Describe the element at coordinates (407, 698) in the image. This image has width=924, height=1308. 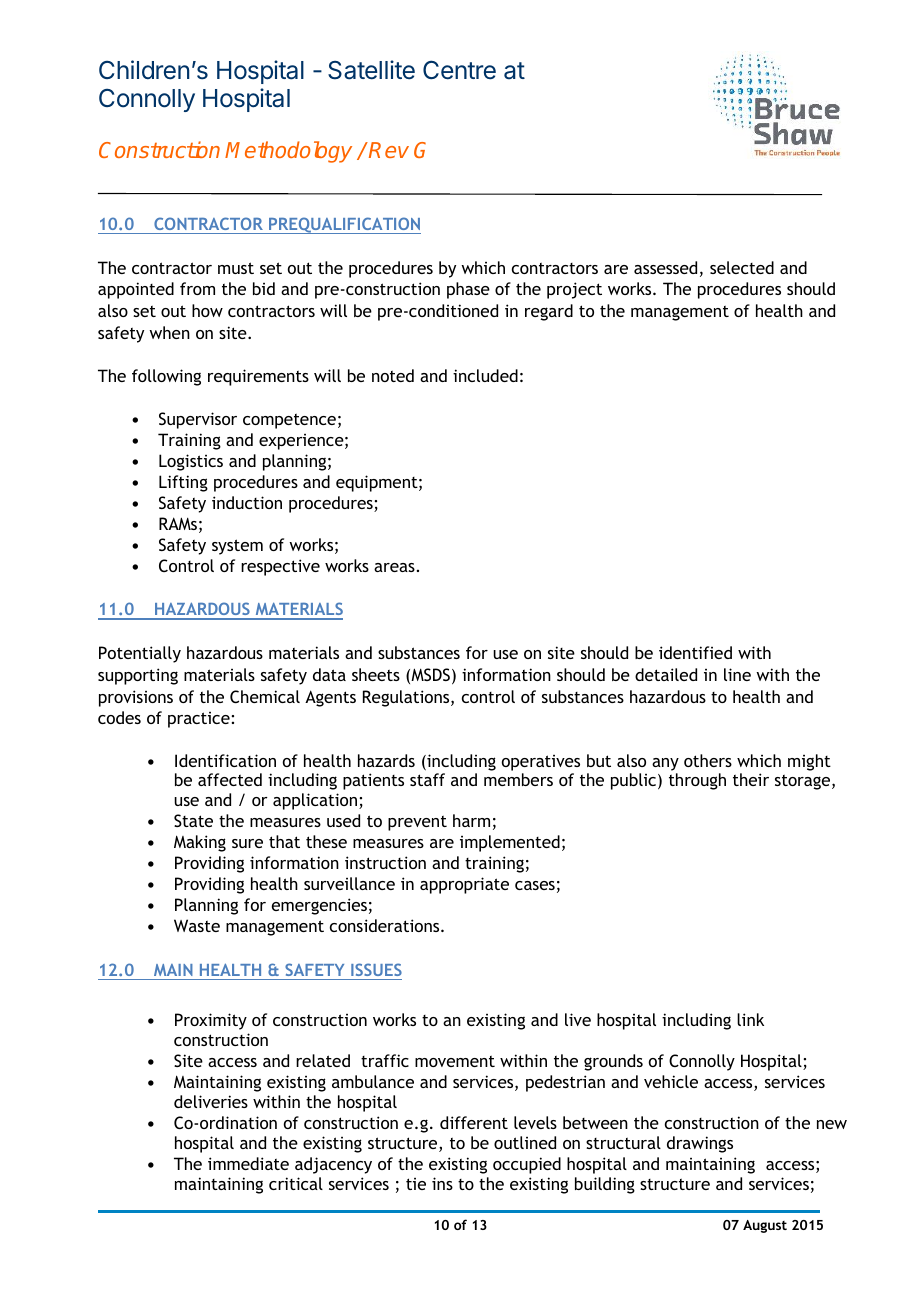
I see `Regulations` at that location.
